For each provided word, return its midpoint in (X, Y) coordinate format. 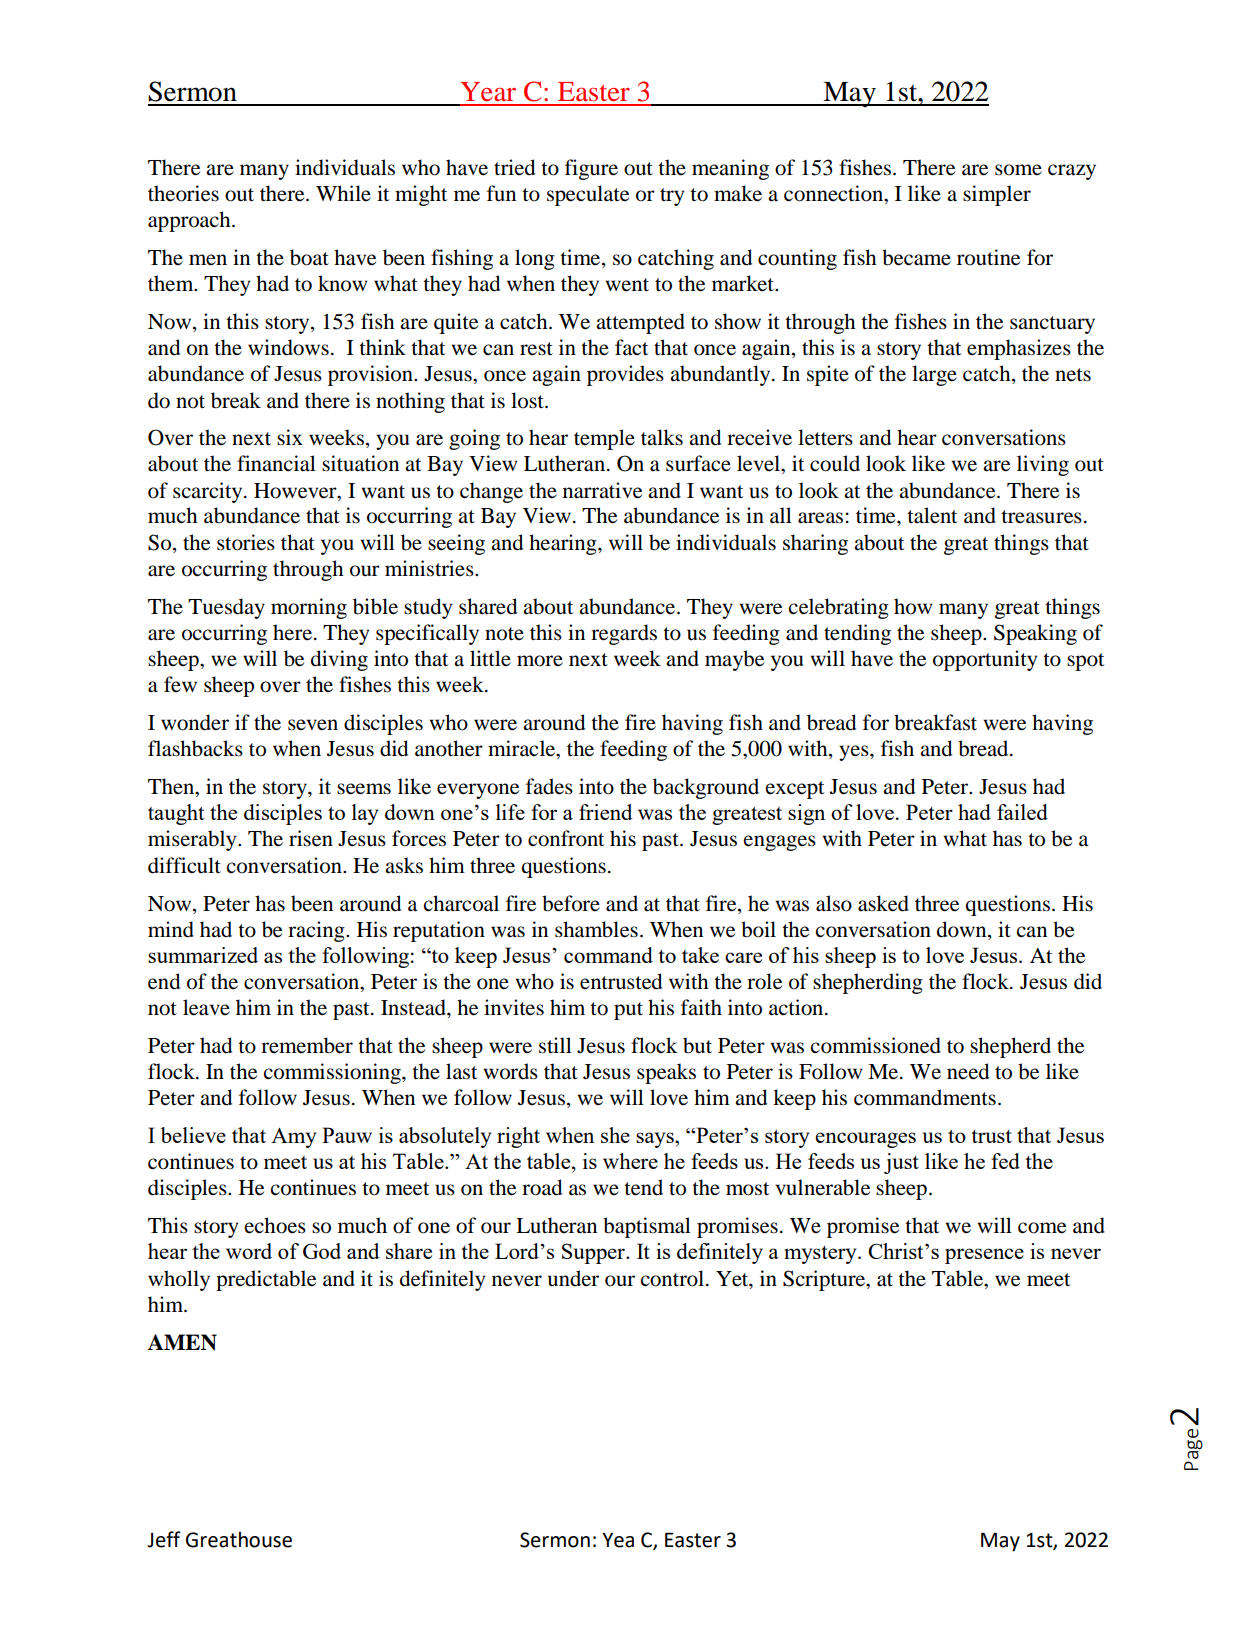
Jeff (164, 1539)
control (672, 1278)
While (343, 193)
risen (311, 838)
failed (1022, 812)
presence (984, 1256)
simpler (997, 195)
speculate (588, 195)
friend (605, 812)
